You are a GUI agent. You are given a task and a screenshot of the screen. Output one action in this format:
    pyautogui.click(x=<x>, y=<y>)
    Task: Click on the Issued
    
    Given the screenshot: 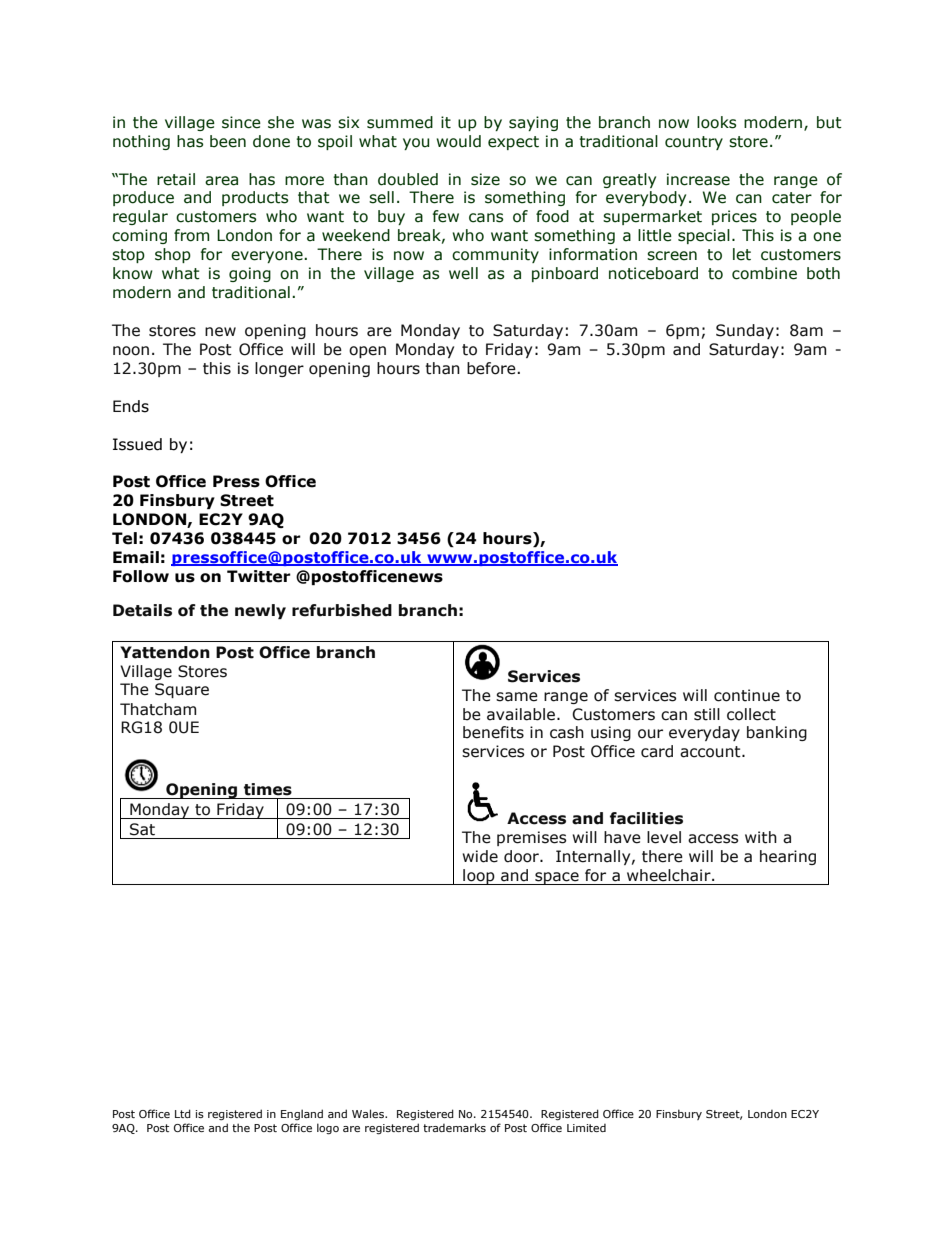 What is the action you would take?
    pyautogui.click(x=137, y=444)
